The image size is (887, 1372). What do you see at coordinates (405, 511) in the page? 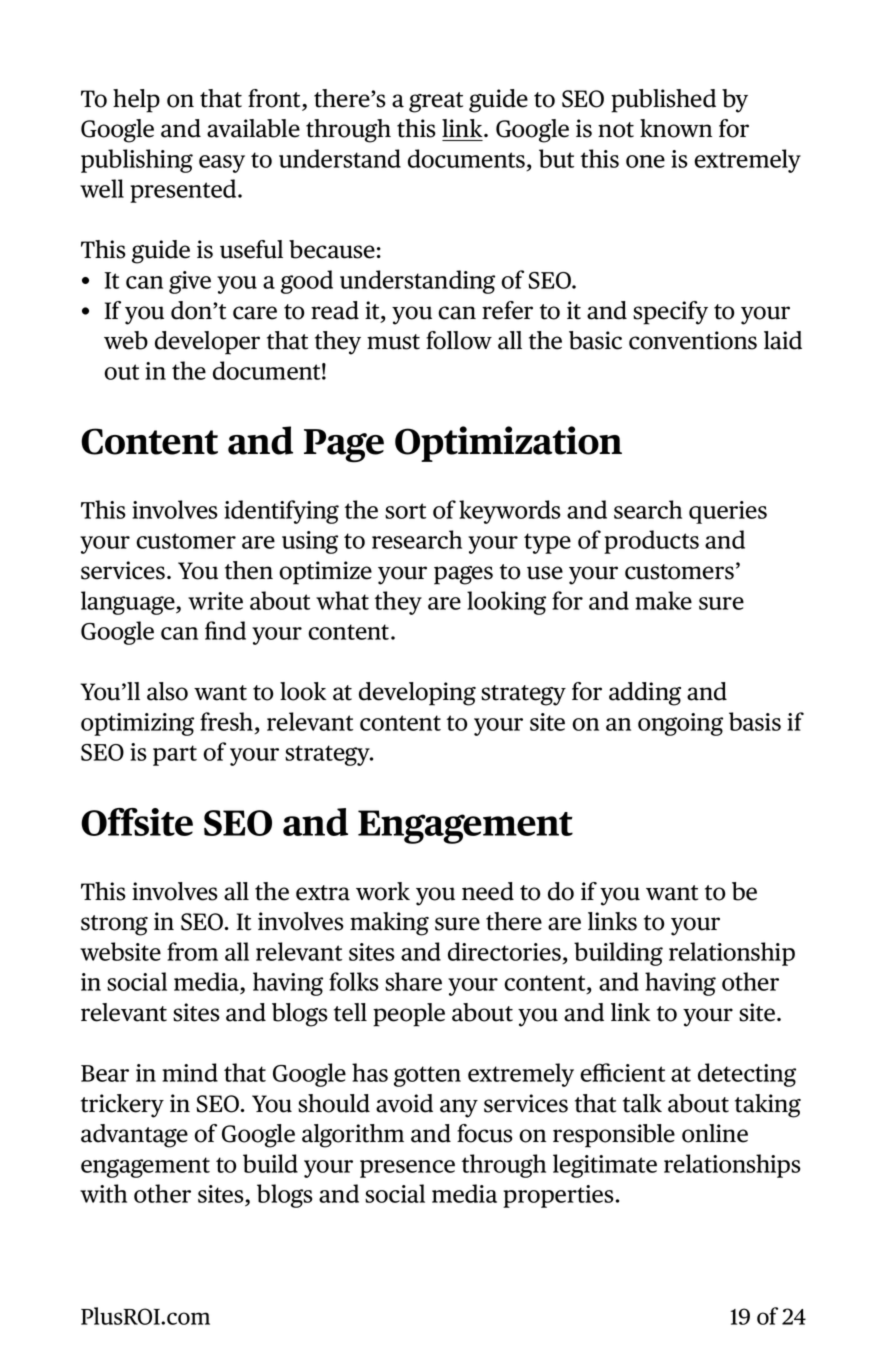
I see `sort` at bounding box center [405, 511].
